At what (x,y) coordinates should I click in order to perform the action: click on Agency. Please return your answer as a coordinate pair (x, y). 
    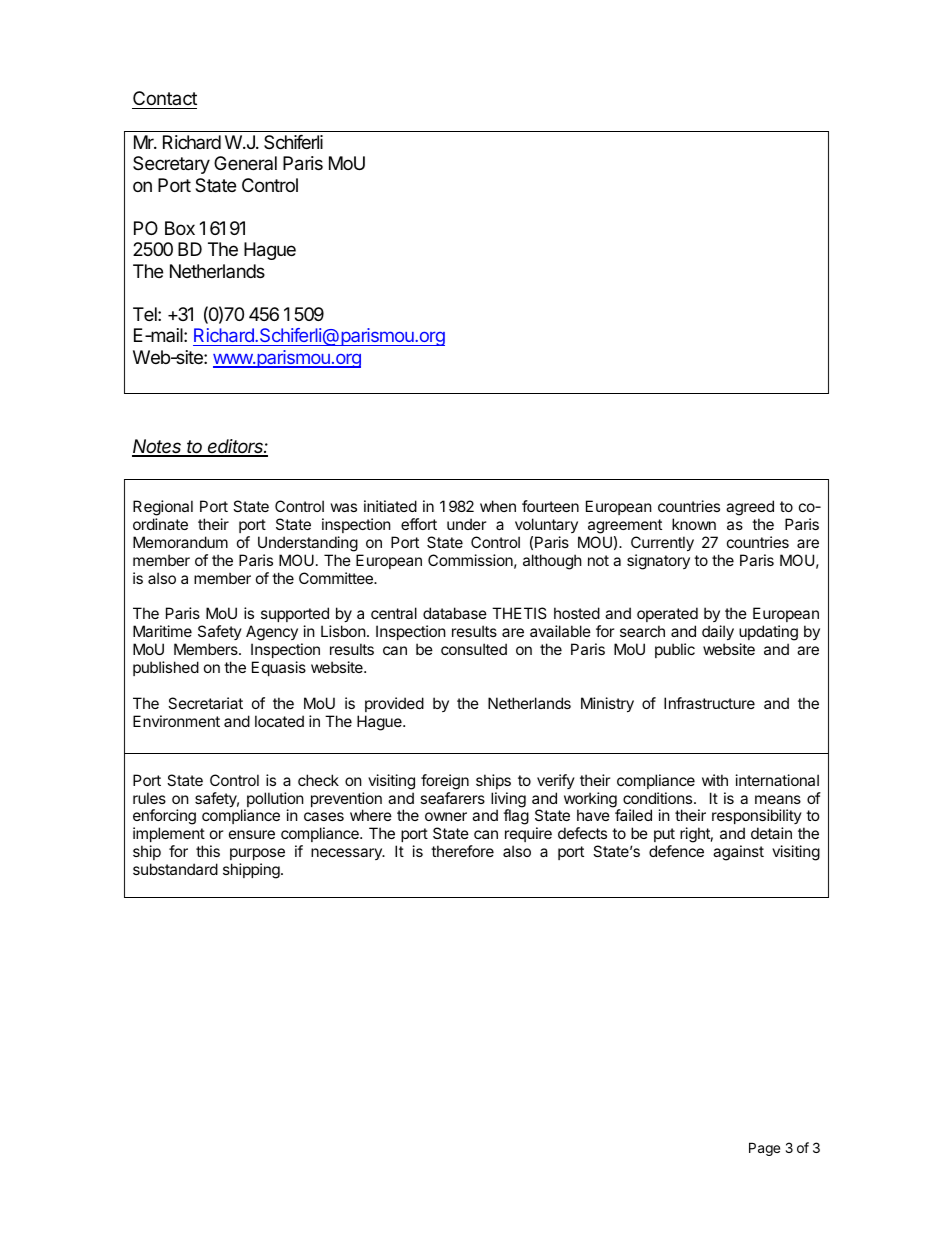
    Looking at the image, I should click on (272, 634).
